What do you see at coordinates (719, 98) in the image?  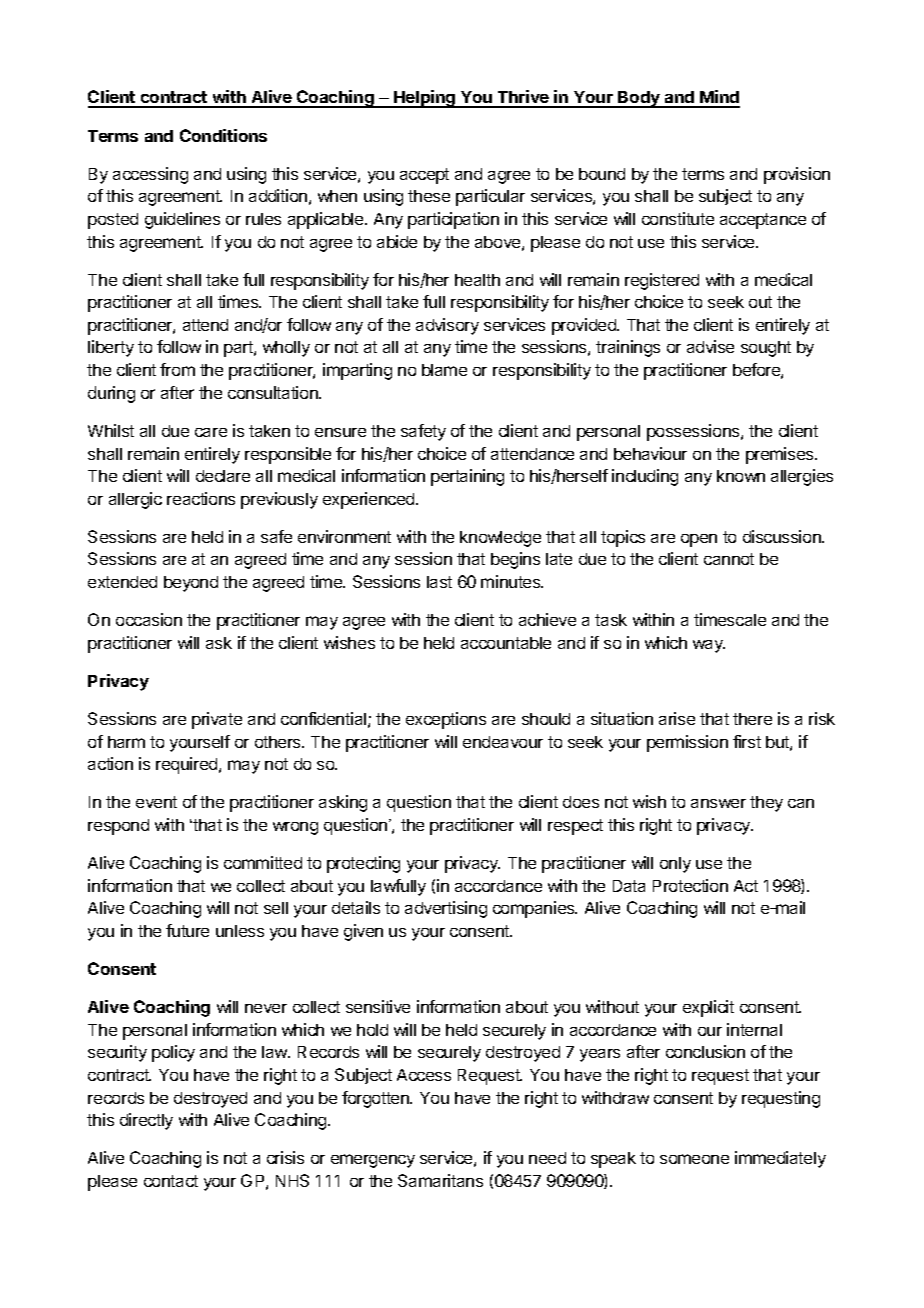 I see `Mind` at bounding box center [719, 98].
